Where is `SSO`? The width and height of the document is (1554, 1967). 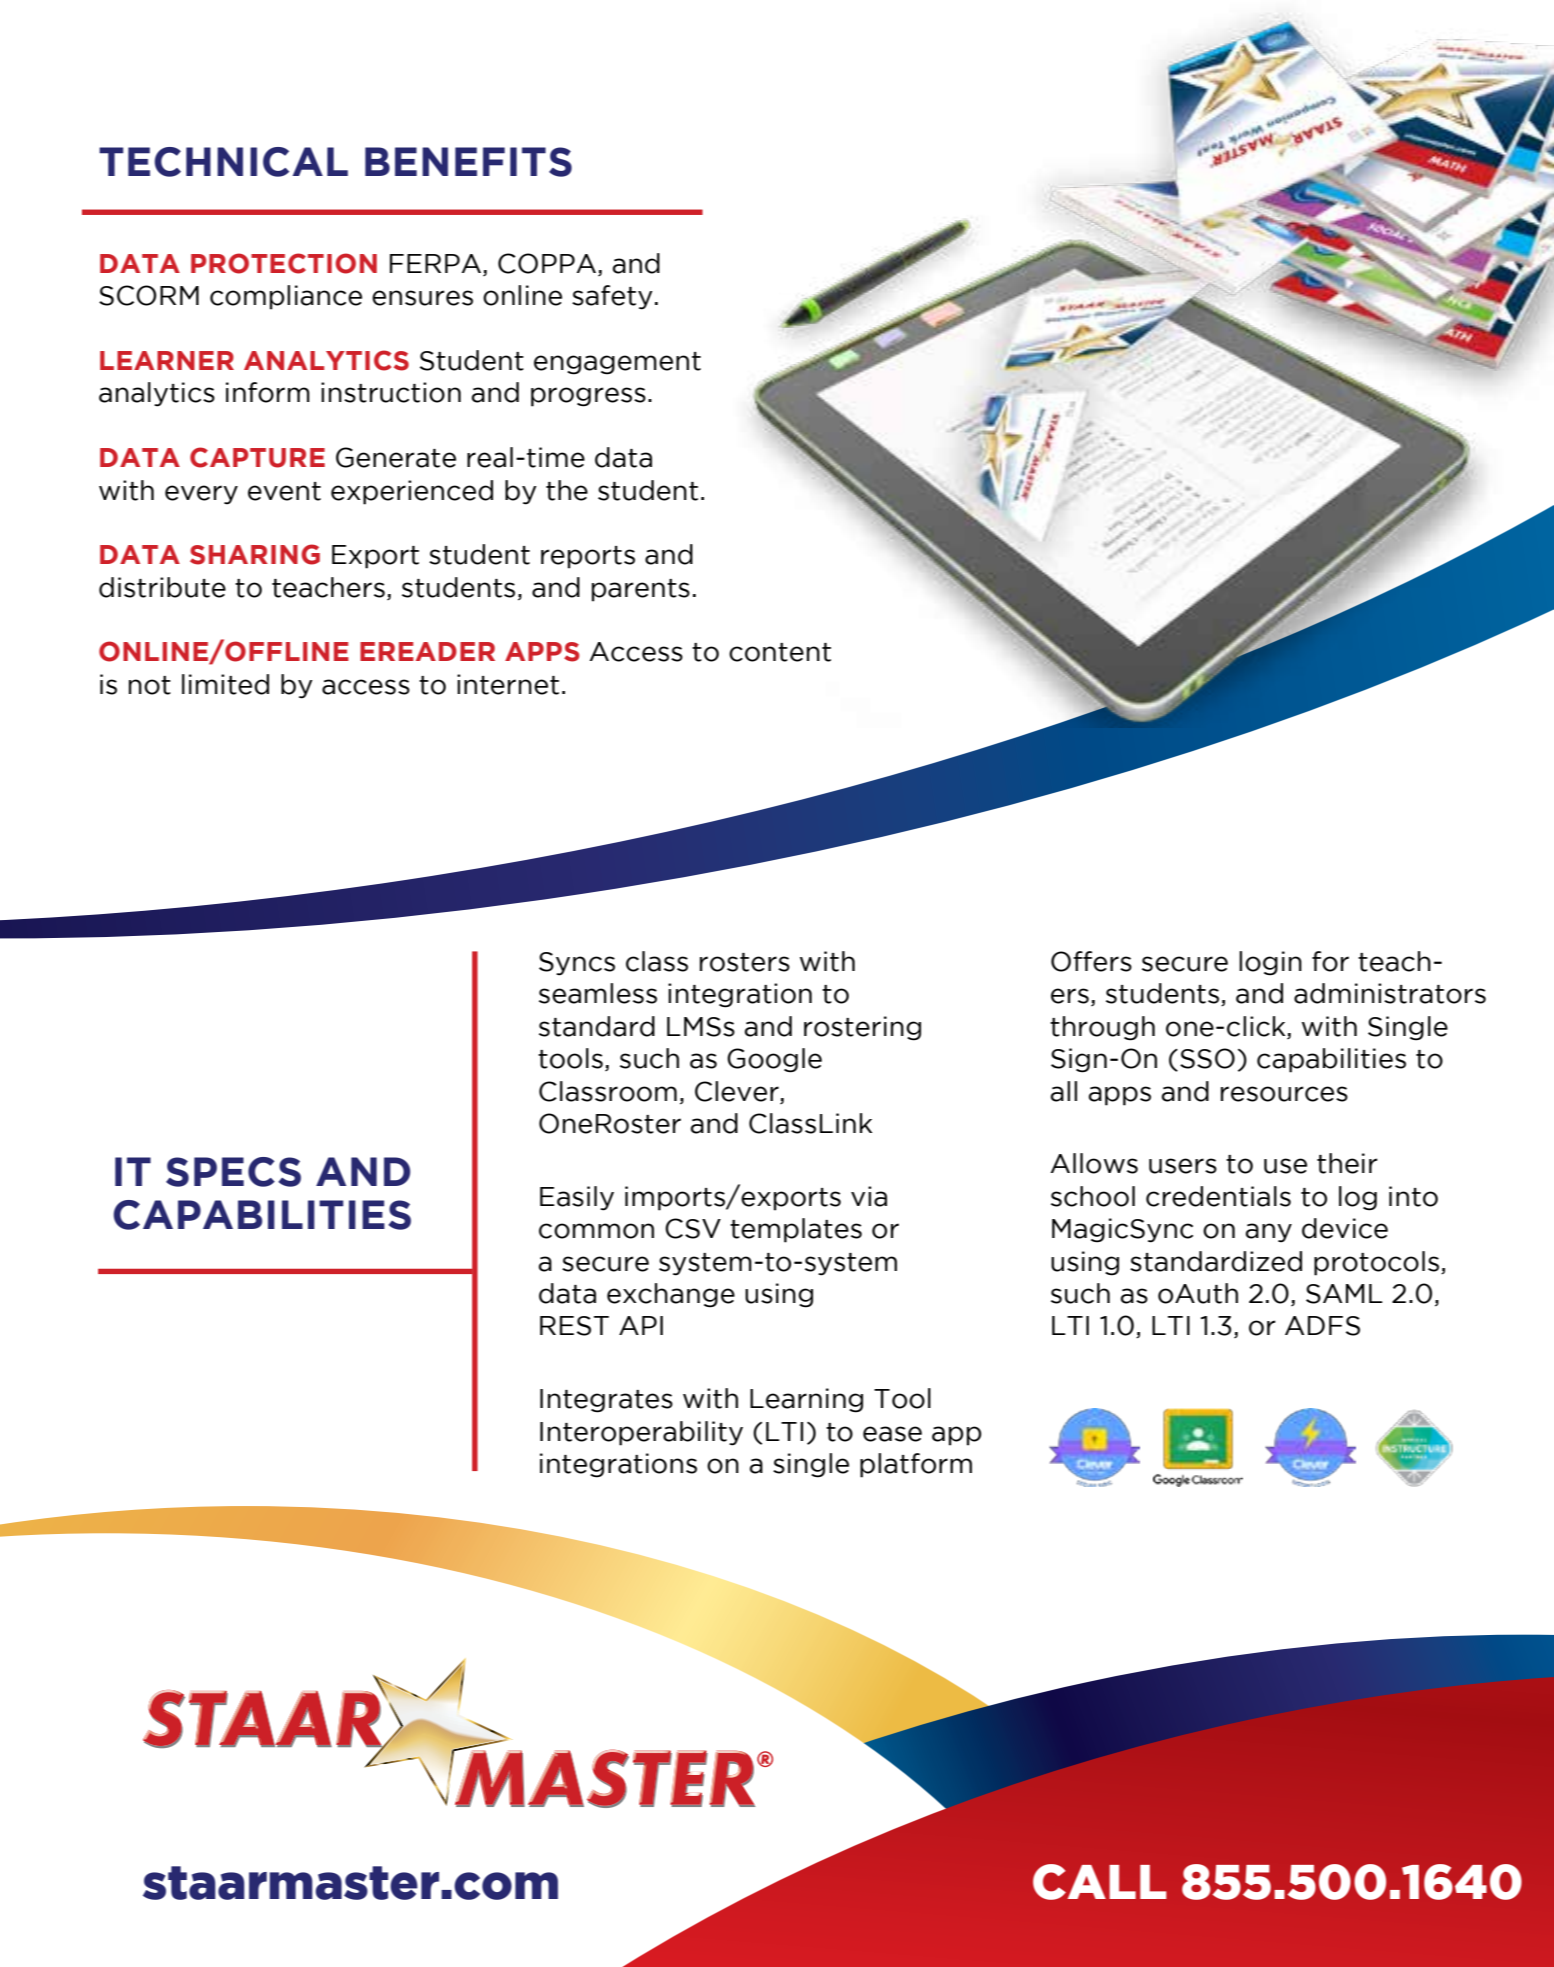 SSO is located at coordinates (1207, 1058).
